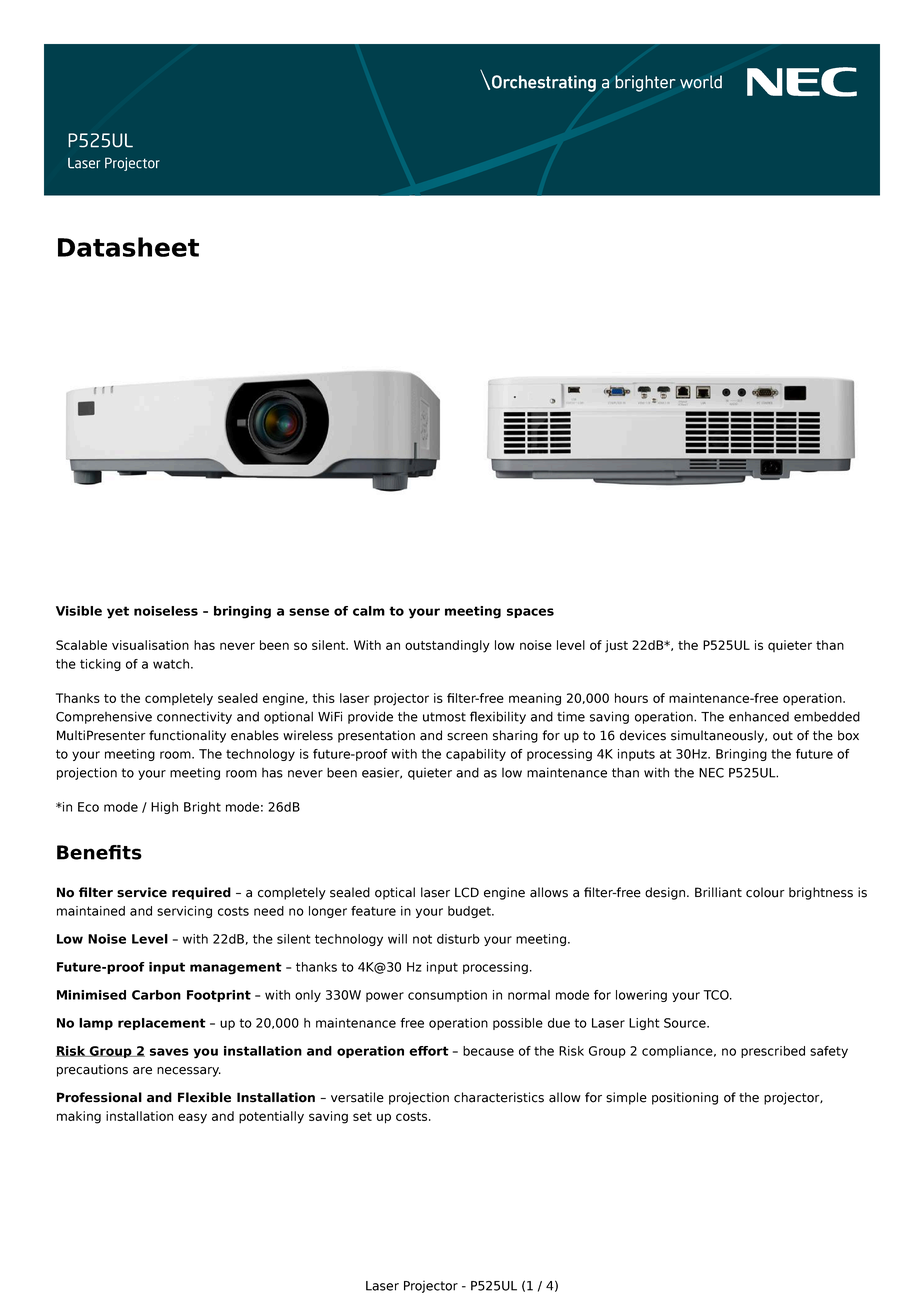  What do you see at coordinates (164, 808) in the image?
I see `High` at bounding box center [164, 808].
